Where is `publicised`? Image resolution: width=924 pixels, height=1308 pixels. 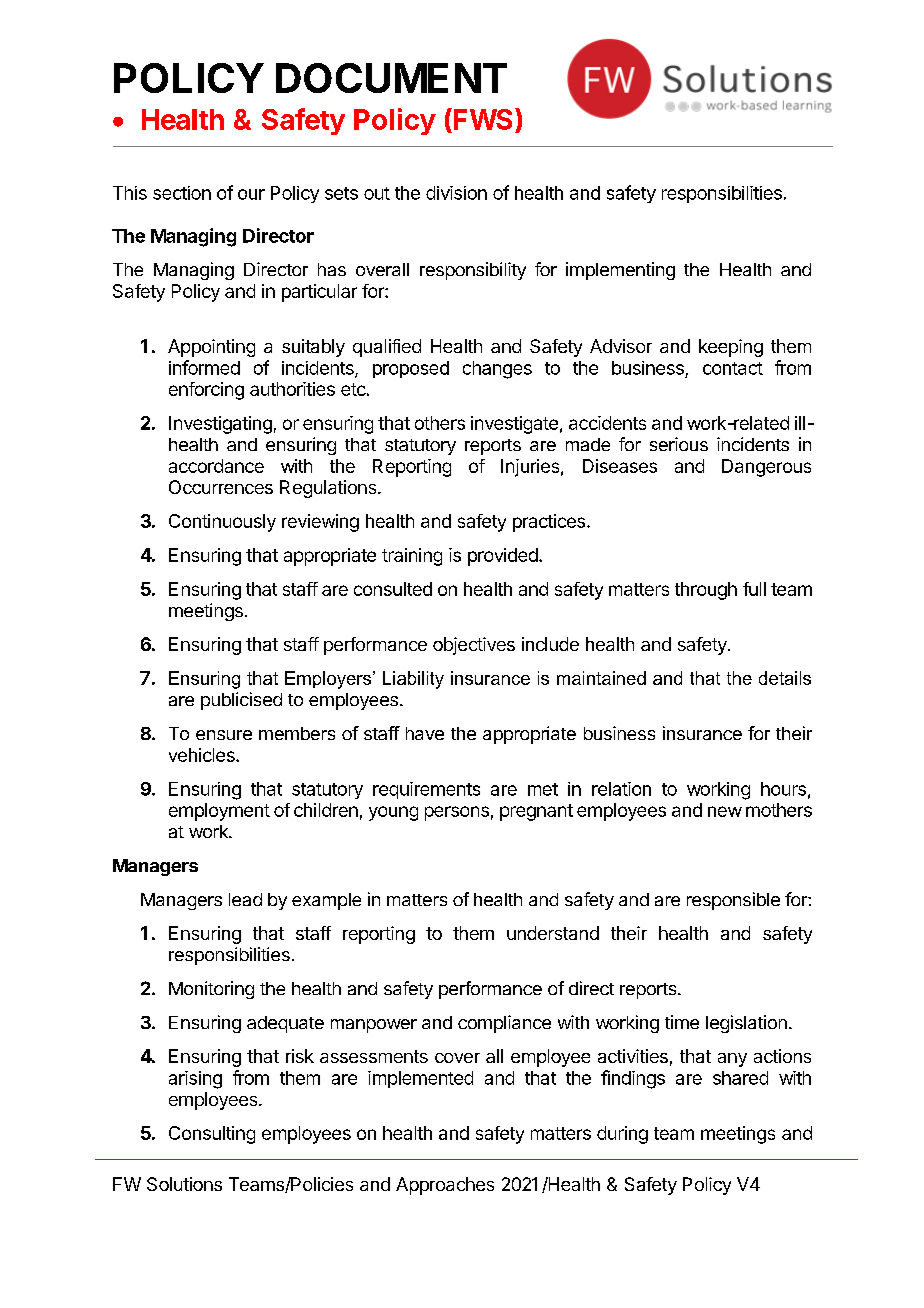
publicised is located at coordinates (241, 701).
